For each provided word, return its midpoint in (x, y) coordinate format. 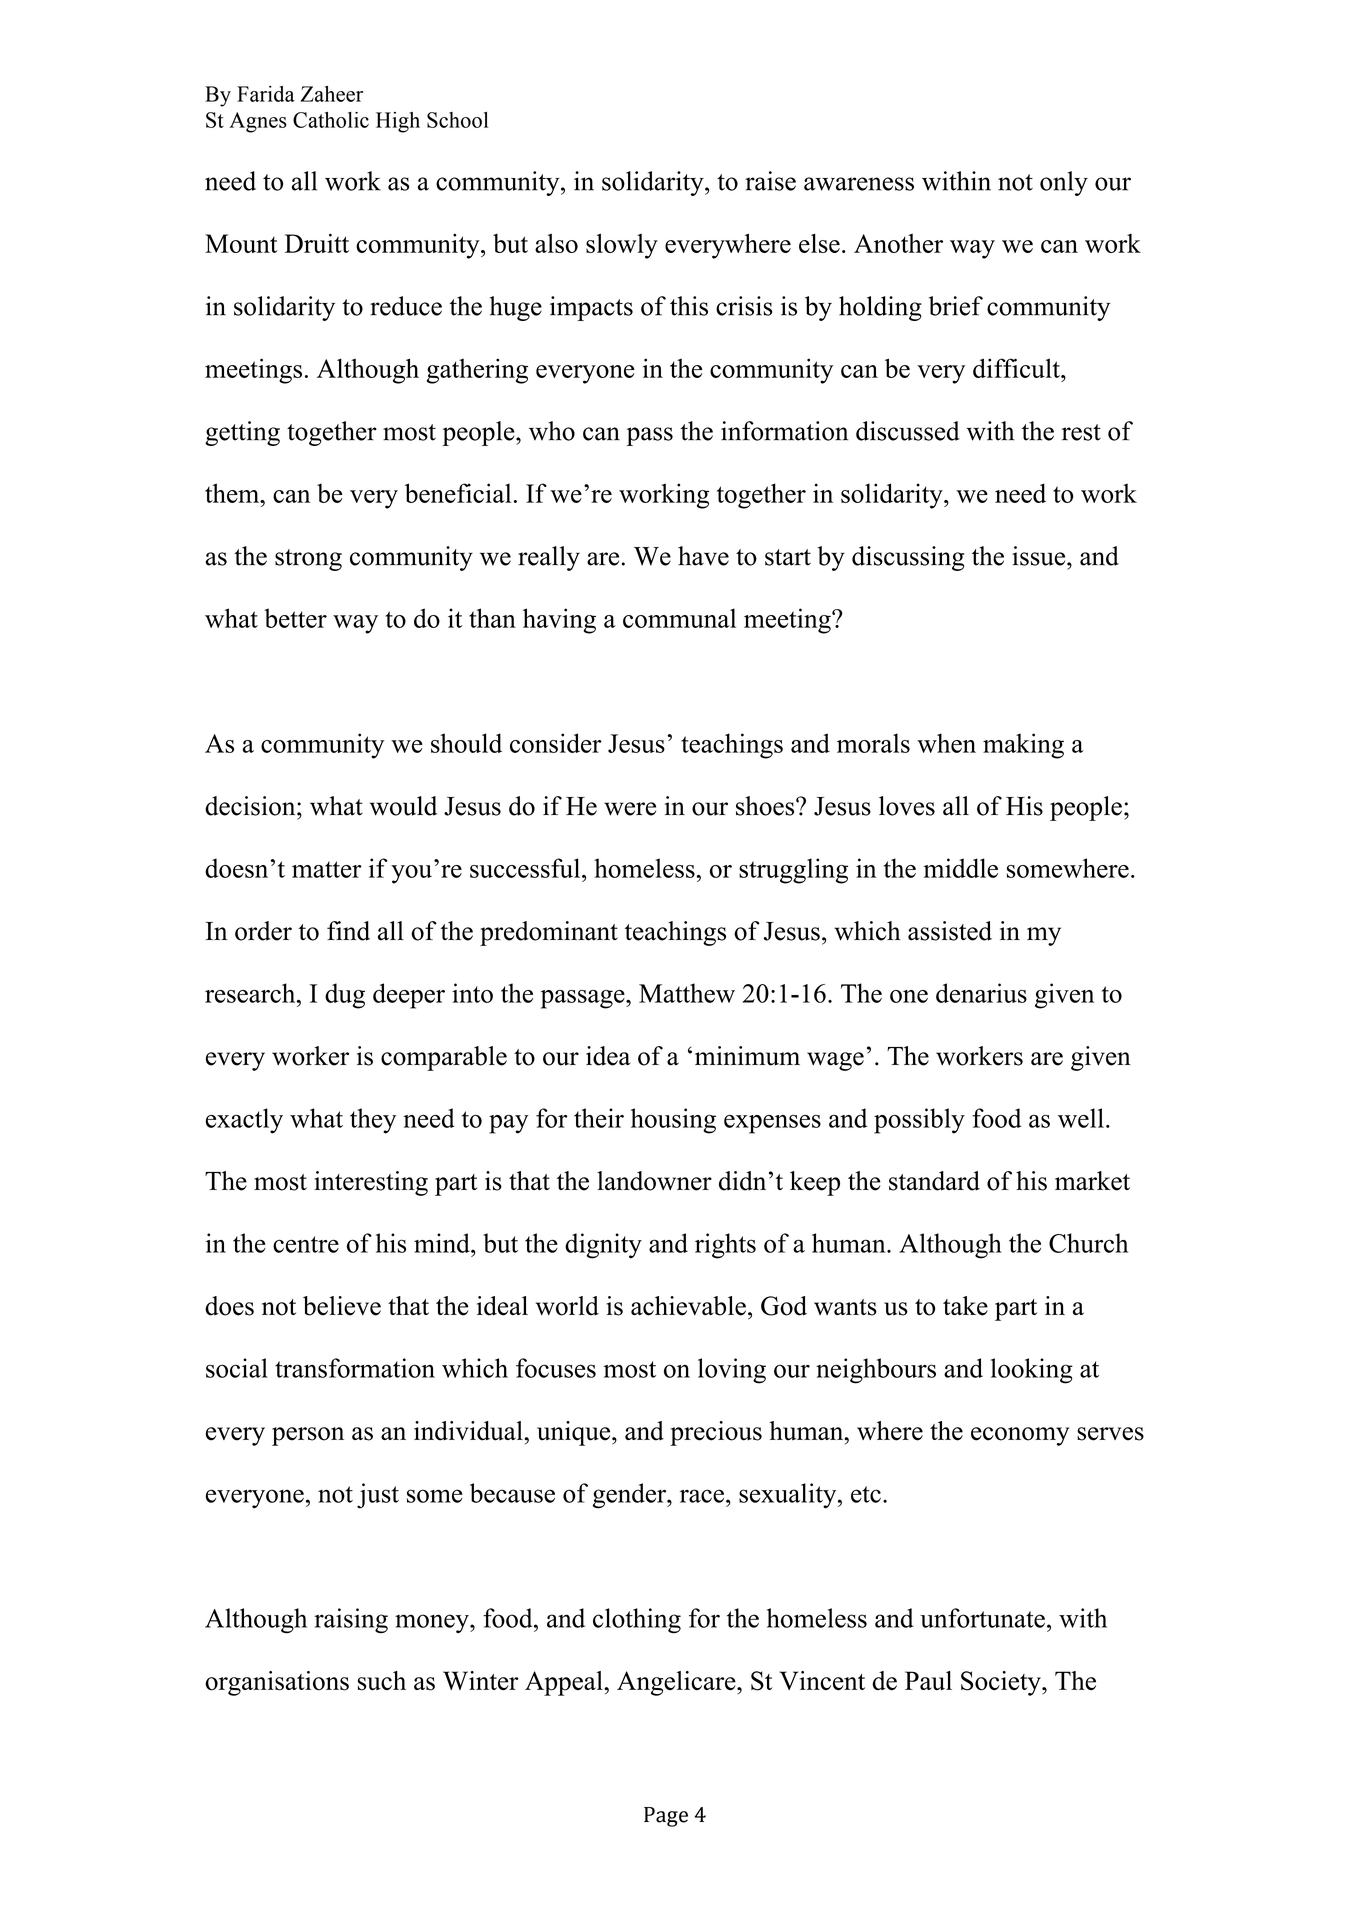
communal (679, 618)
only (1064, 183)
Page (666, 1817)
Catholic (331, 120)
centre (306, 1244)
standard (934, 1181)
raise (770, 181)
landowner (654, 1181)
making (1023, 746)
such (382, 1681)
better (295, 618)
